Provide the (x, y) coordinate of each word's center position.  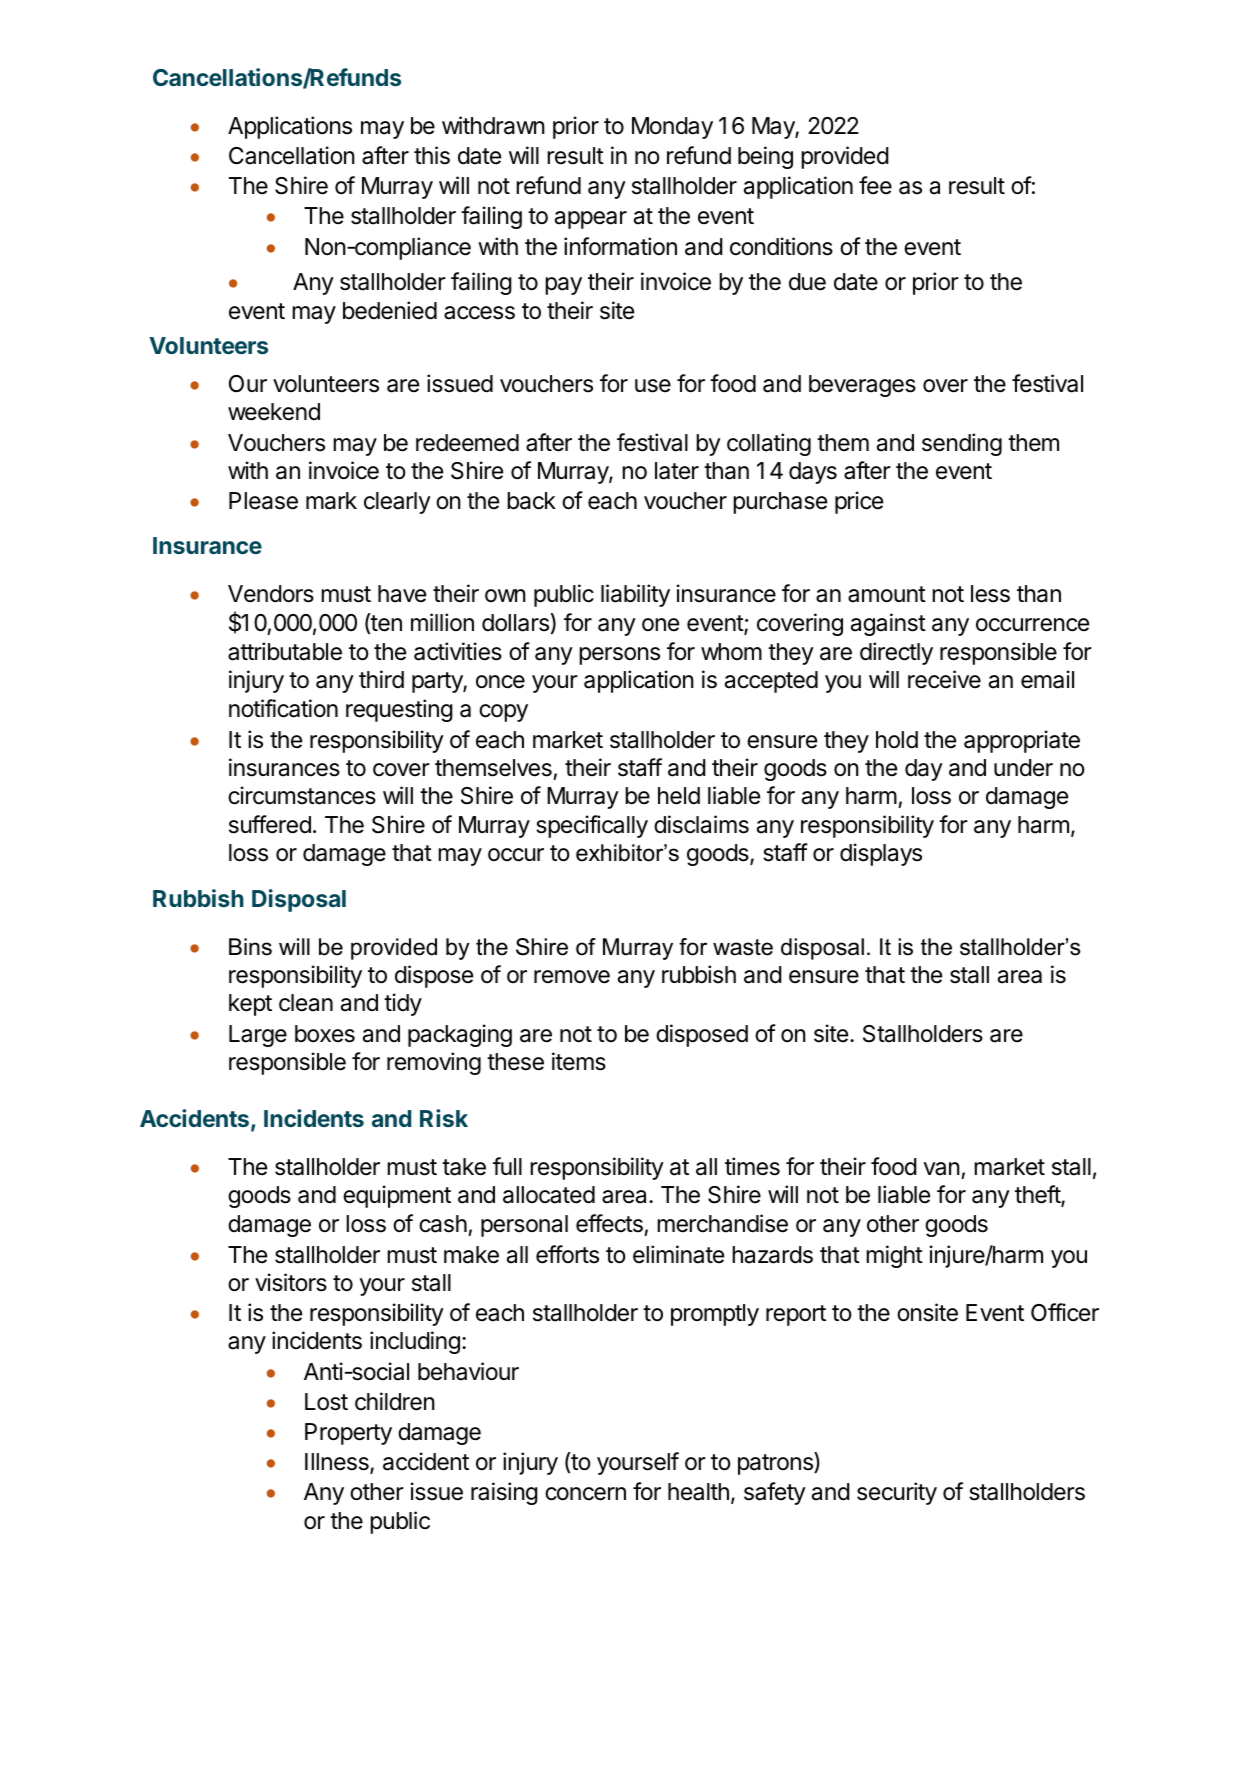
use (653, 386)
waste (743, 947)
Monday (672, 128)
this (432, 155)
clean (306, 1003)
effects (610, 1225)
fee (875, 185)
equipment (397, 1196)
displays (881, 854)
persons (619, 656)
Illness (338, 1463)
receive (944, 679)
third (381, 679)
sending (962, 444)
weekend (274, 412)
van (942, 1169)
